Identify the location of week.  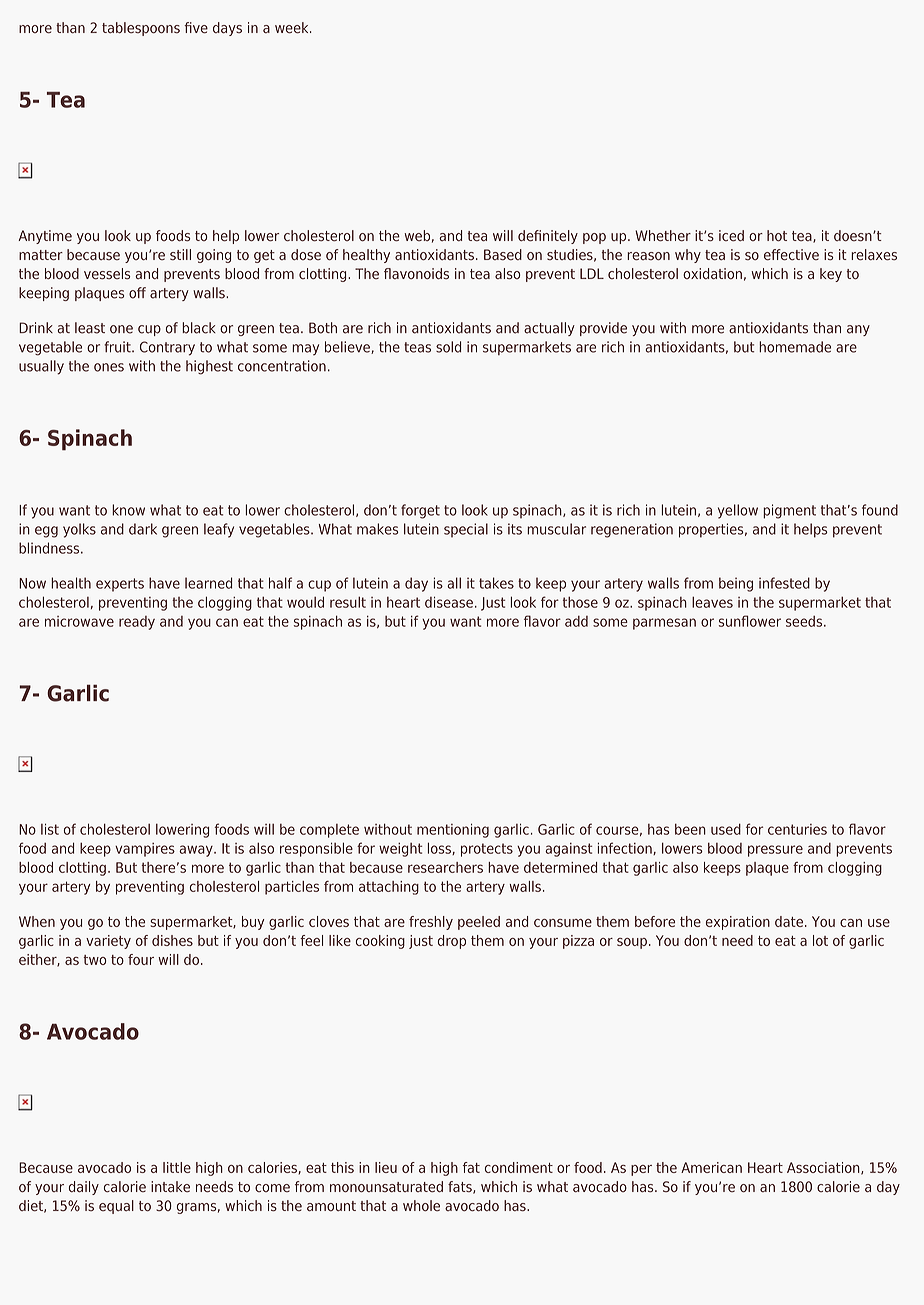
(293, 28).
